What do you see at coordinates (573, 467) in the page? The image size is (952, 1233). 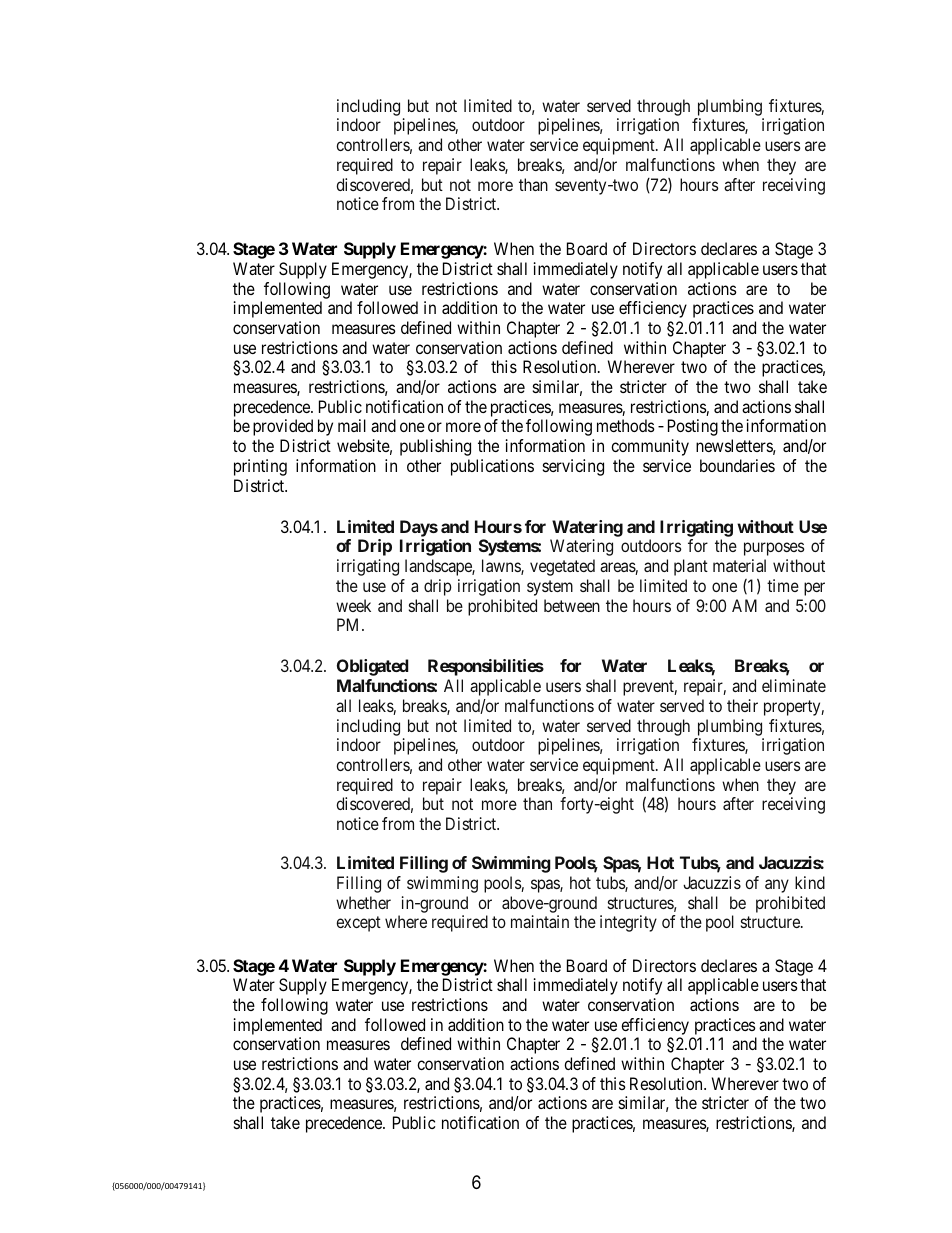 I see `servicing` at bounding box center [573, 467].
